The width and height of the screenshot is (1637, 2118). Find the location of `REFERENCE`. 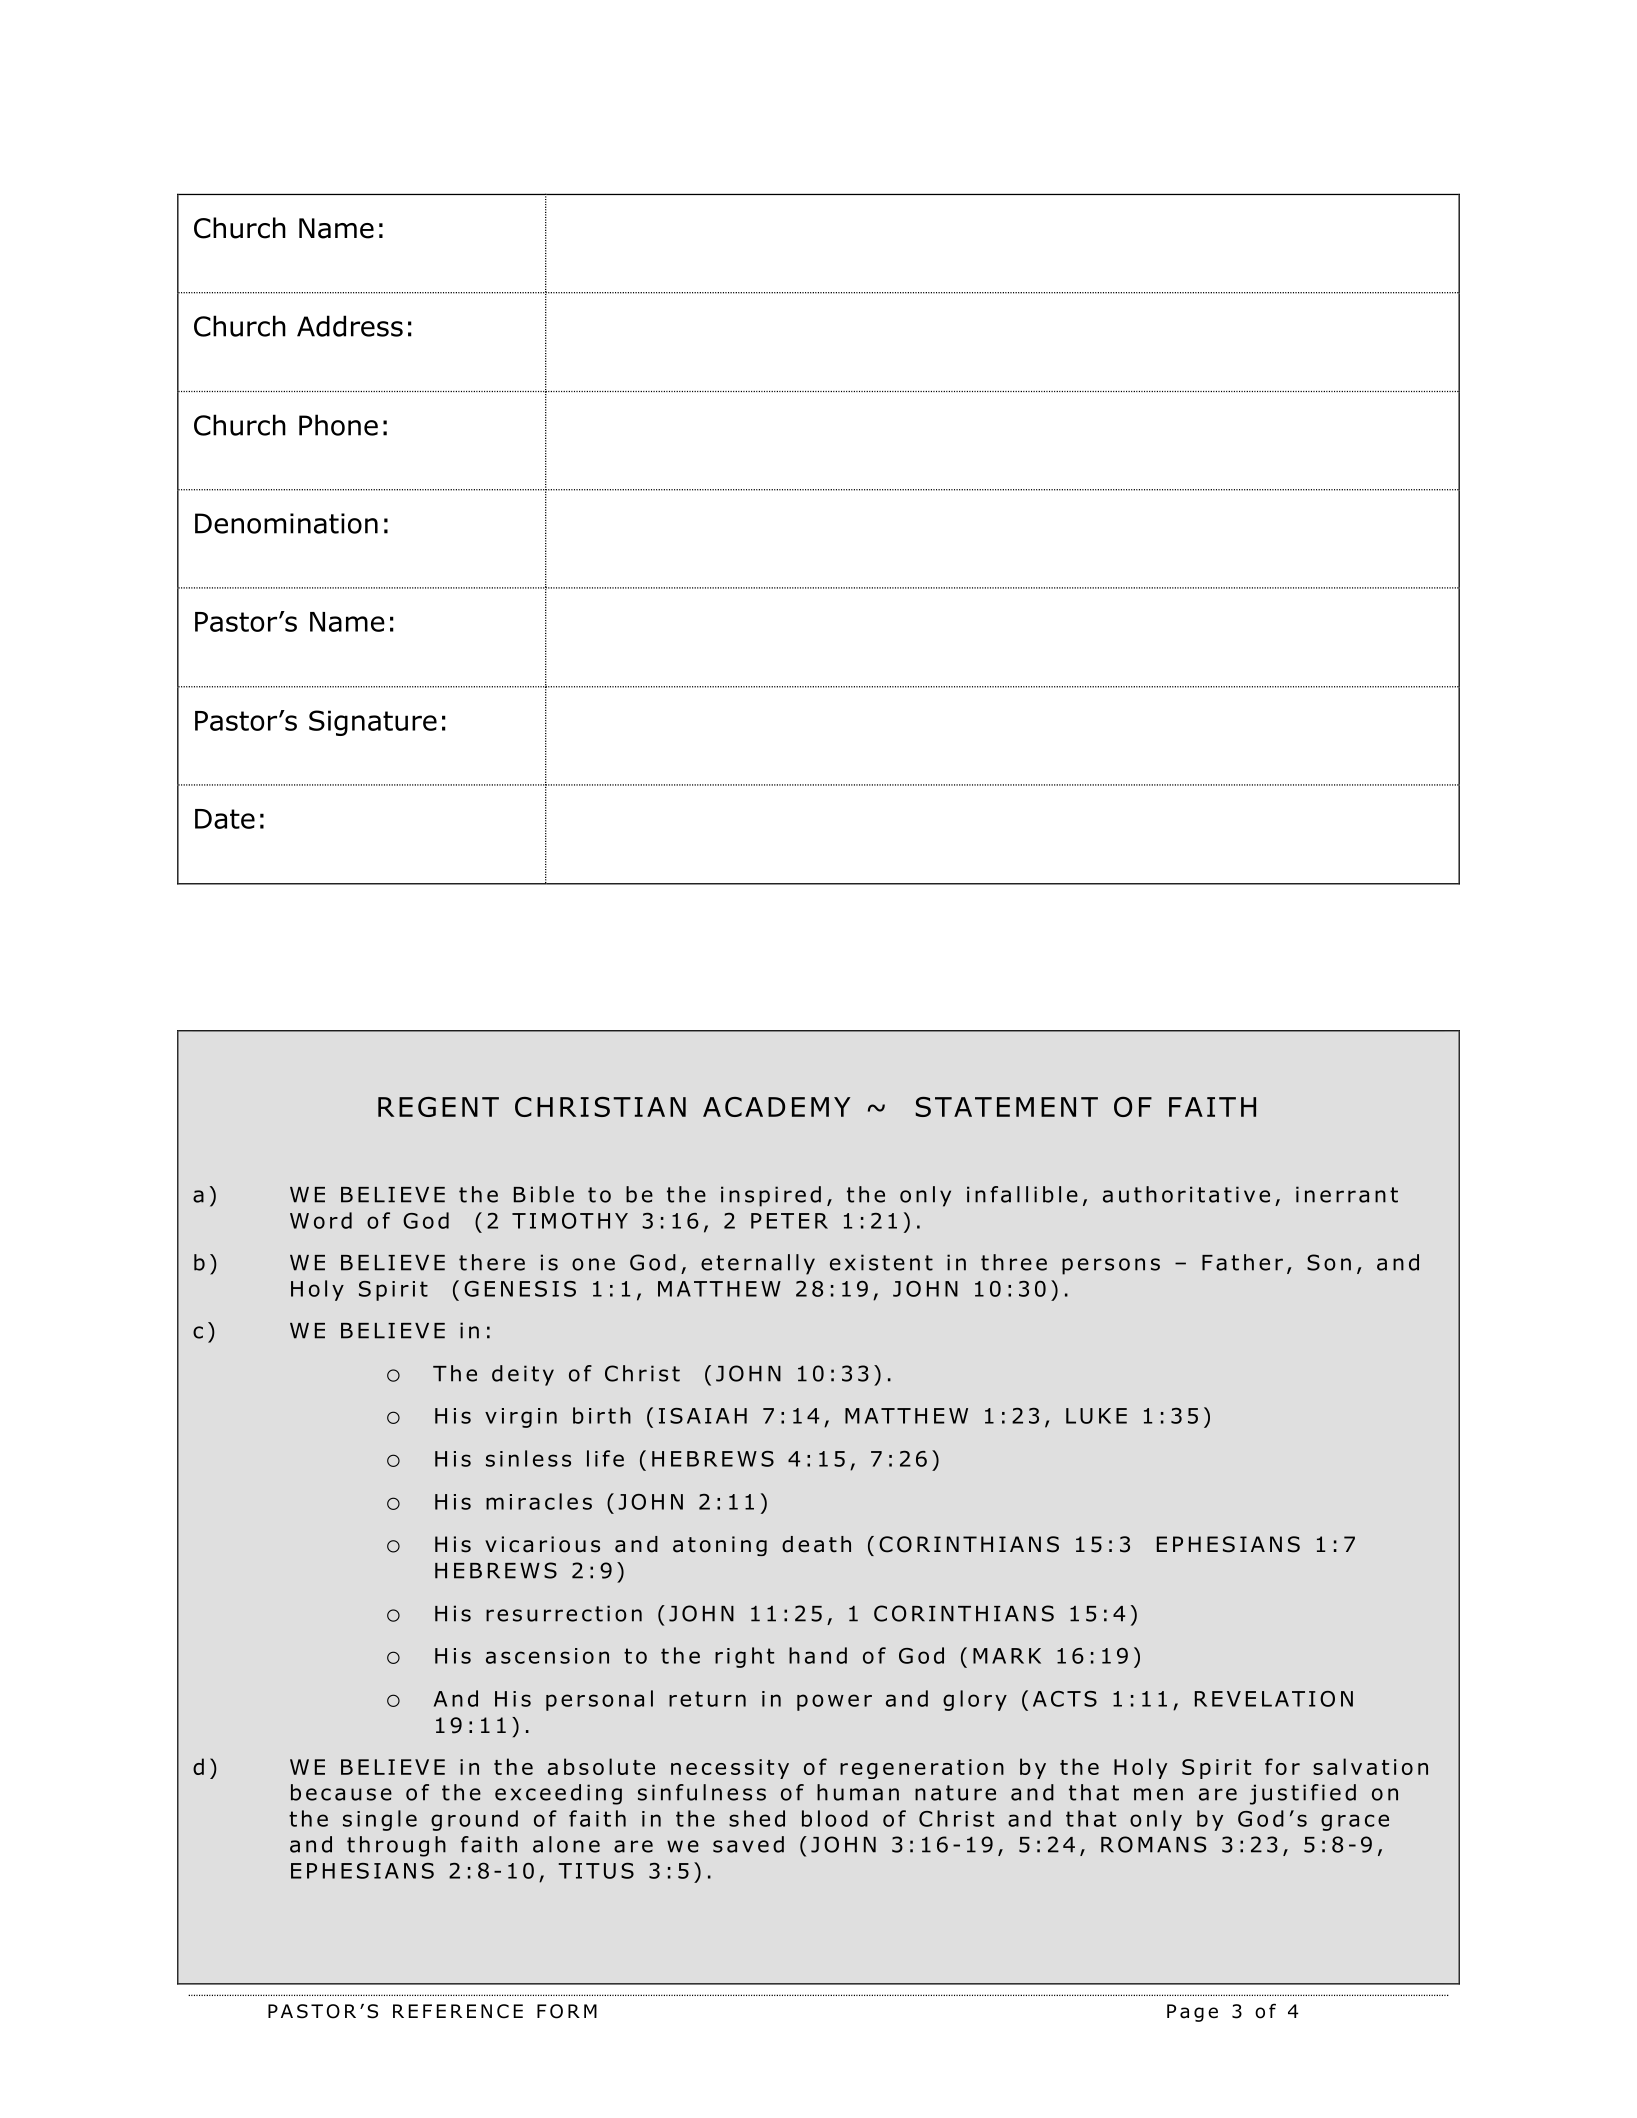

REFERENCE is located at coordinates (458, 2011).
